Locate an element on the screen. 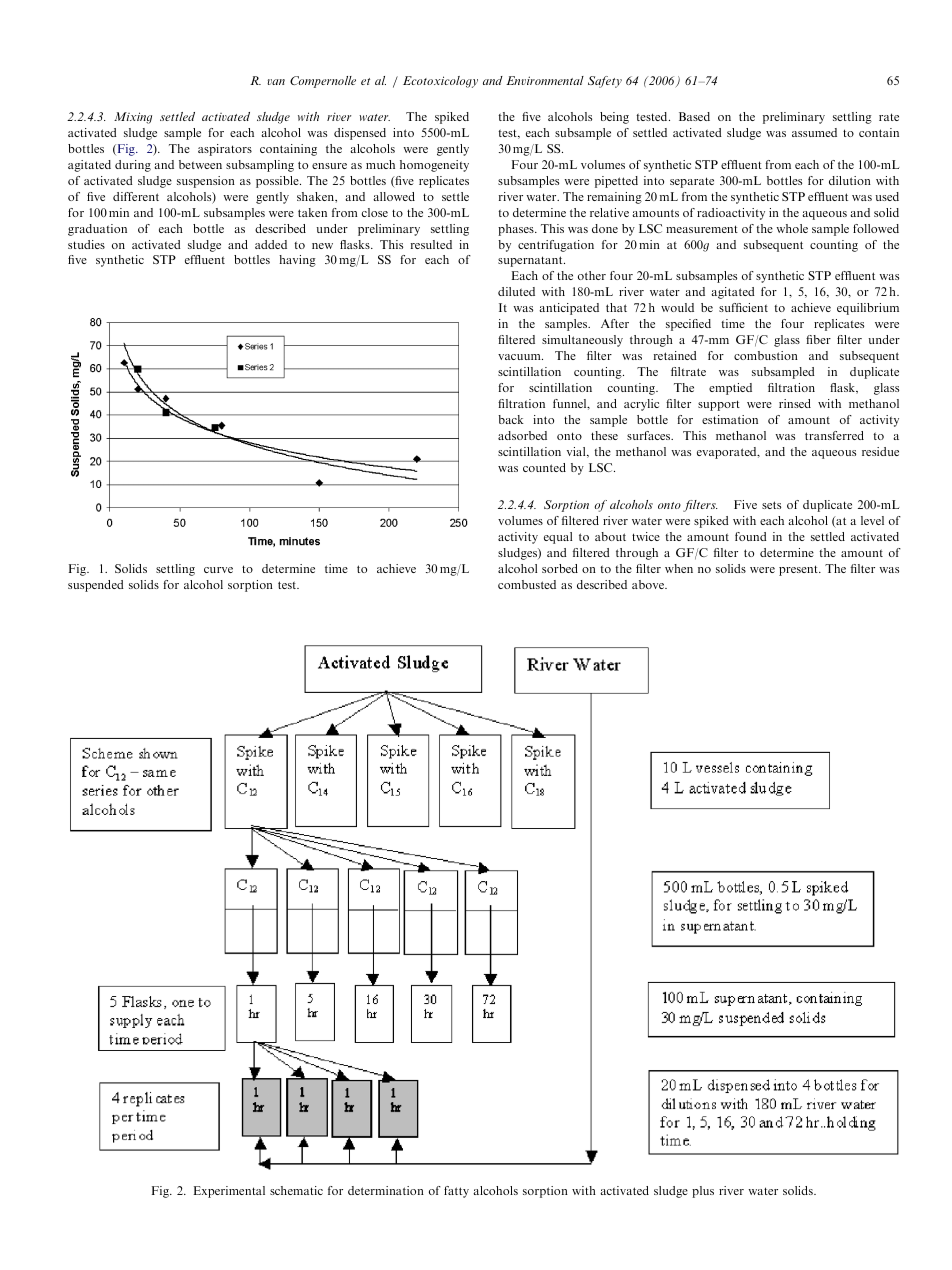  Environmental is located at coordinates (545, 80).
